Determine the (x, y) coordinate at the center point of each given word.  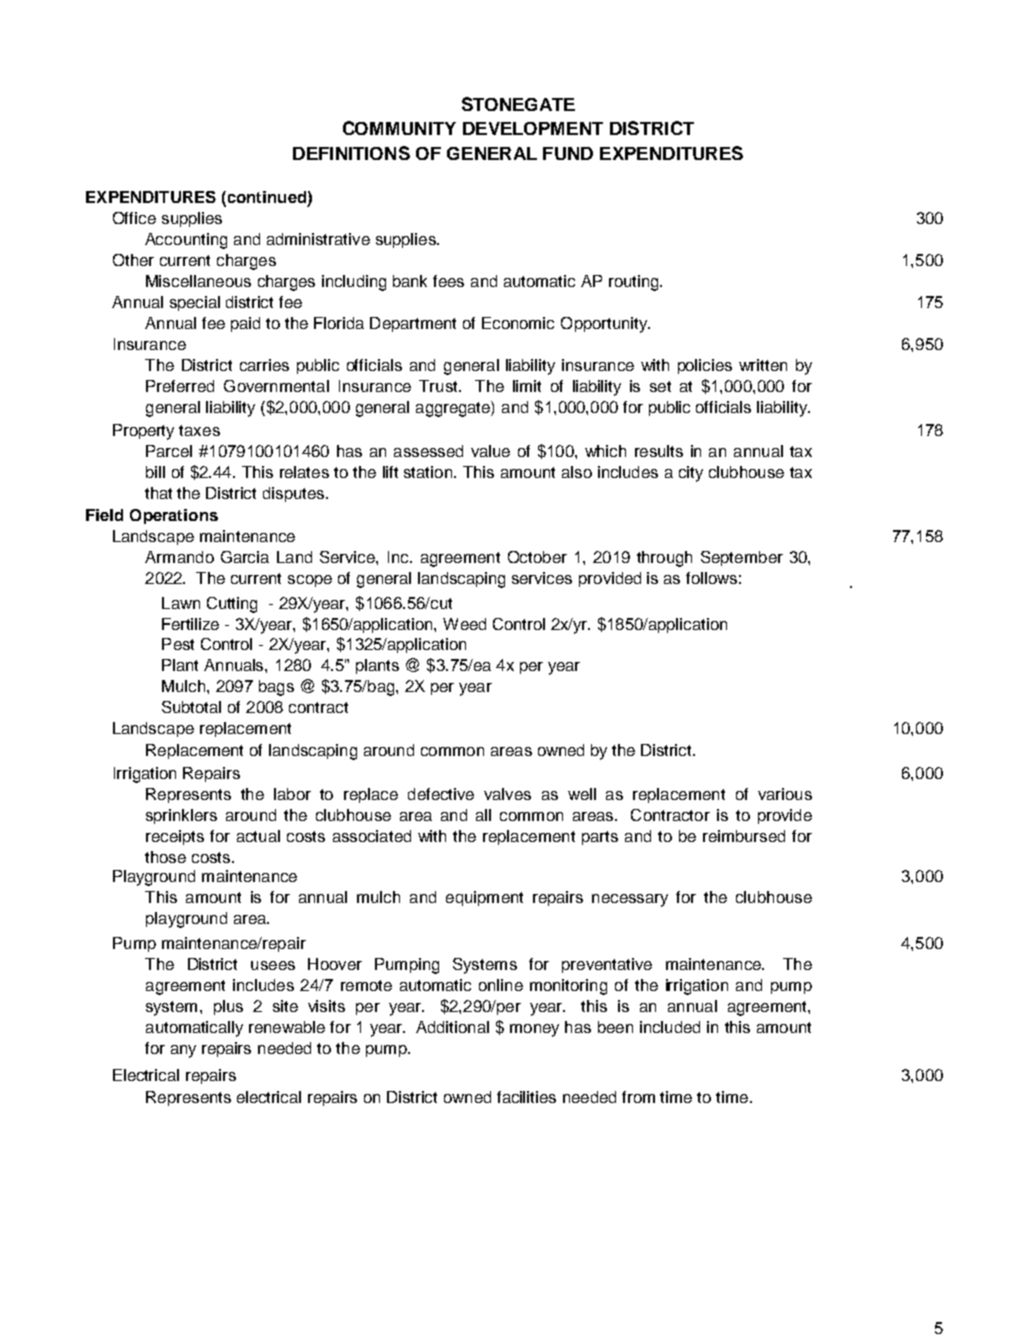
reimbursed (744, 836)
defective (441, 794)
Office (134, 218)
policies (705, 366)
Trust (439, 386)
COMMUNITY (399, 128)
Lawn (181, 603)
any (183, 1051)
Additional (452, 1027)
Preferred (180, 386)
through (664, 559)
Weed (464, 624)
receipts (175, 837)
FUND (568, 153)
